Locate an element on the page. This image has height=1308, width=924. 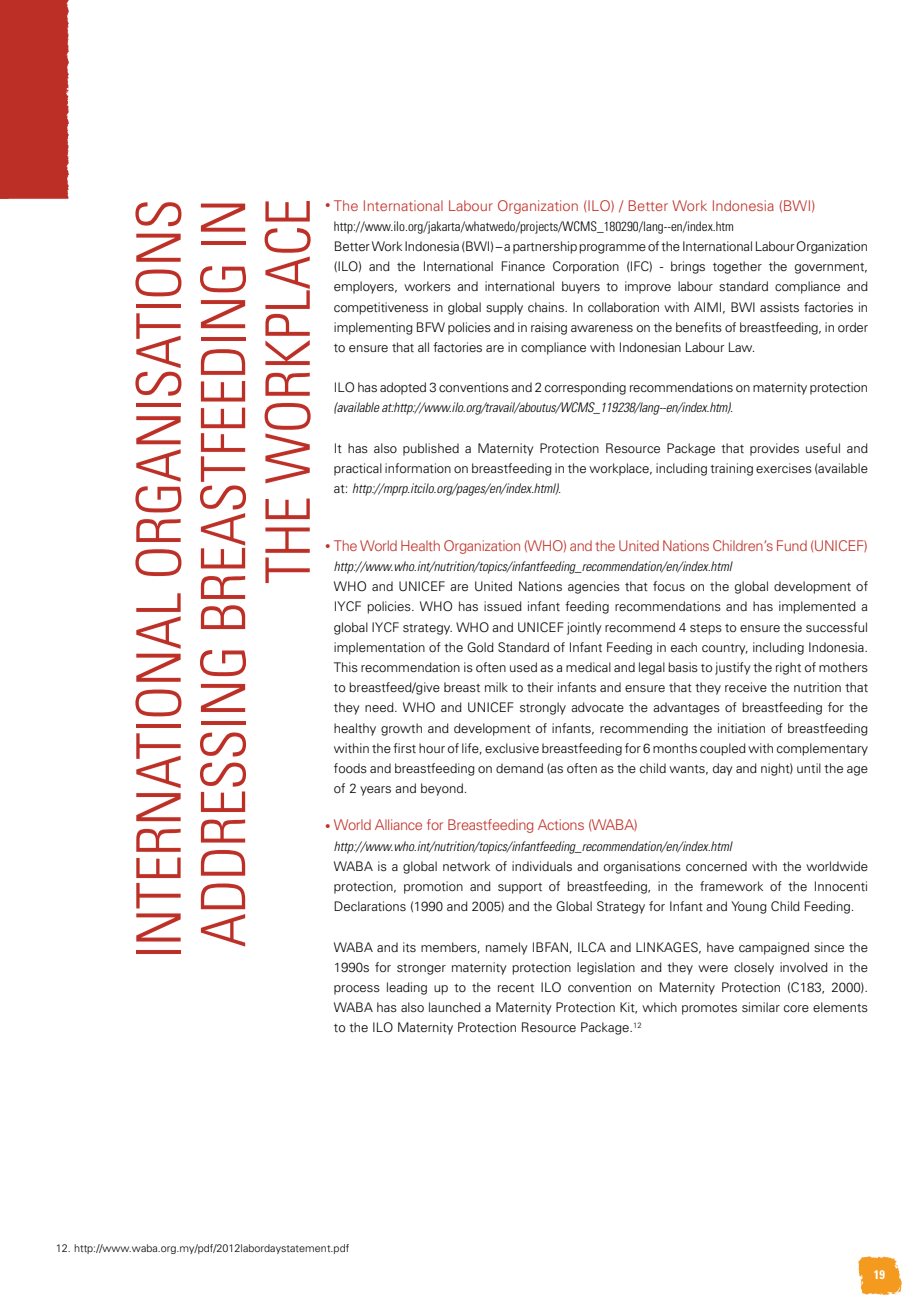
competitiveness is located at coordinates (381, 308).
